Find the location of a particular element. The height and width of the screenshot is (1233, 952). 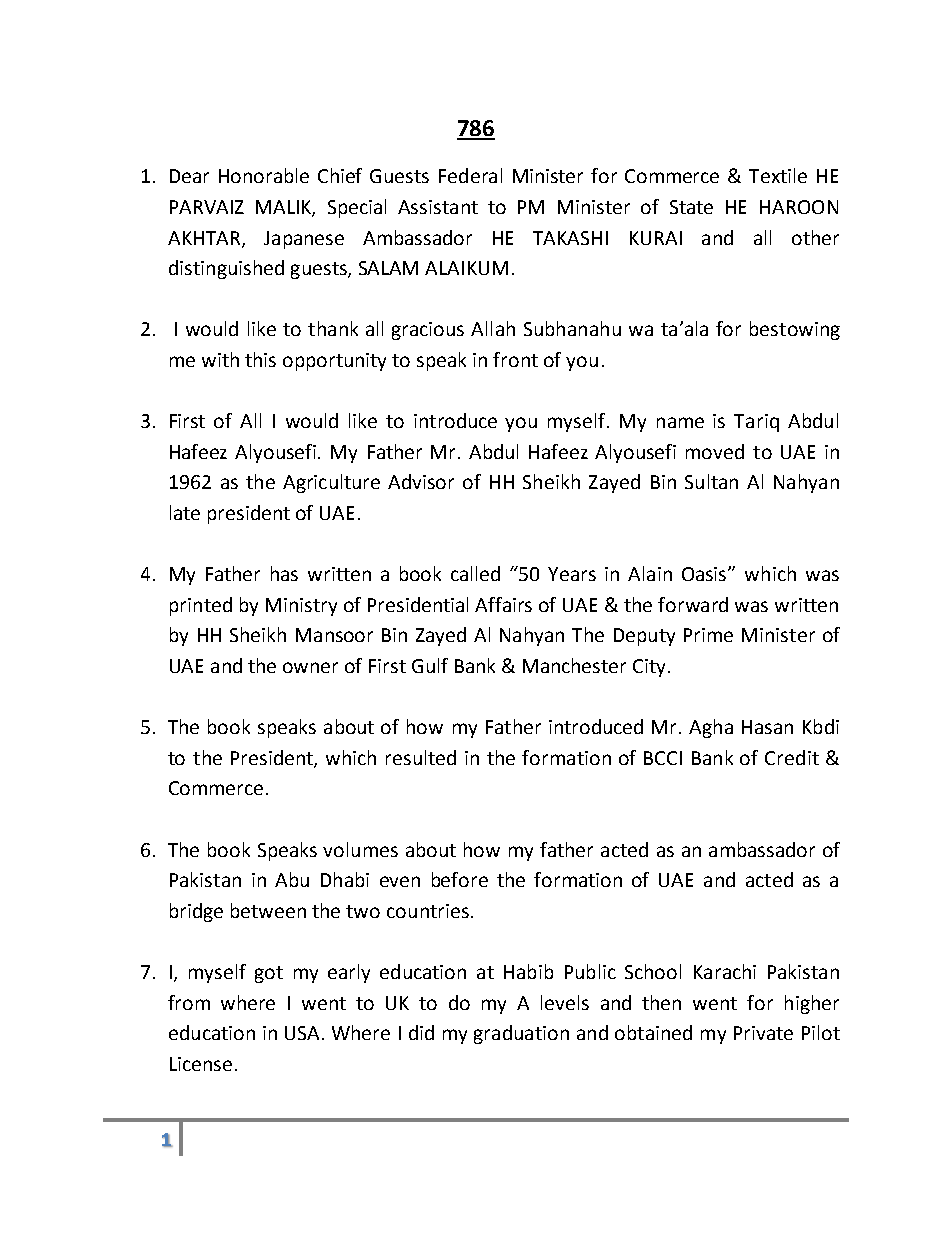

Credit is located at coordinates (792, 757).
